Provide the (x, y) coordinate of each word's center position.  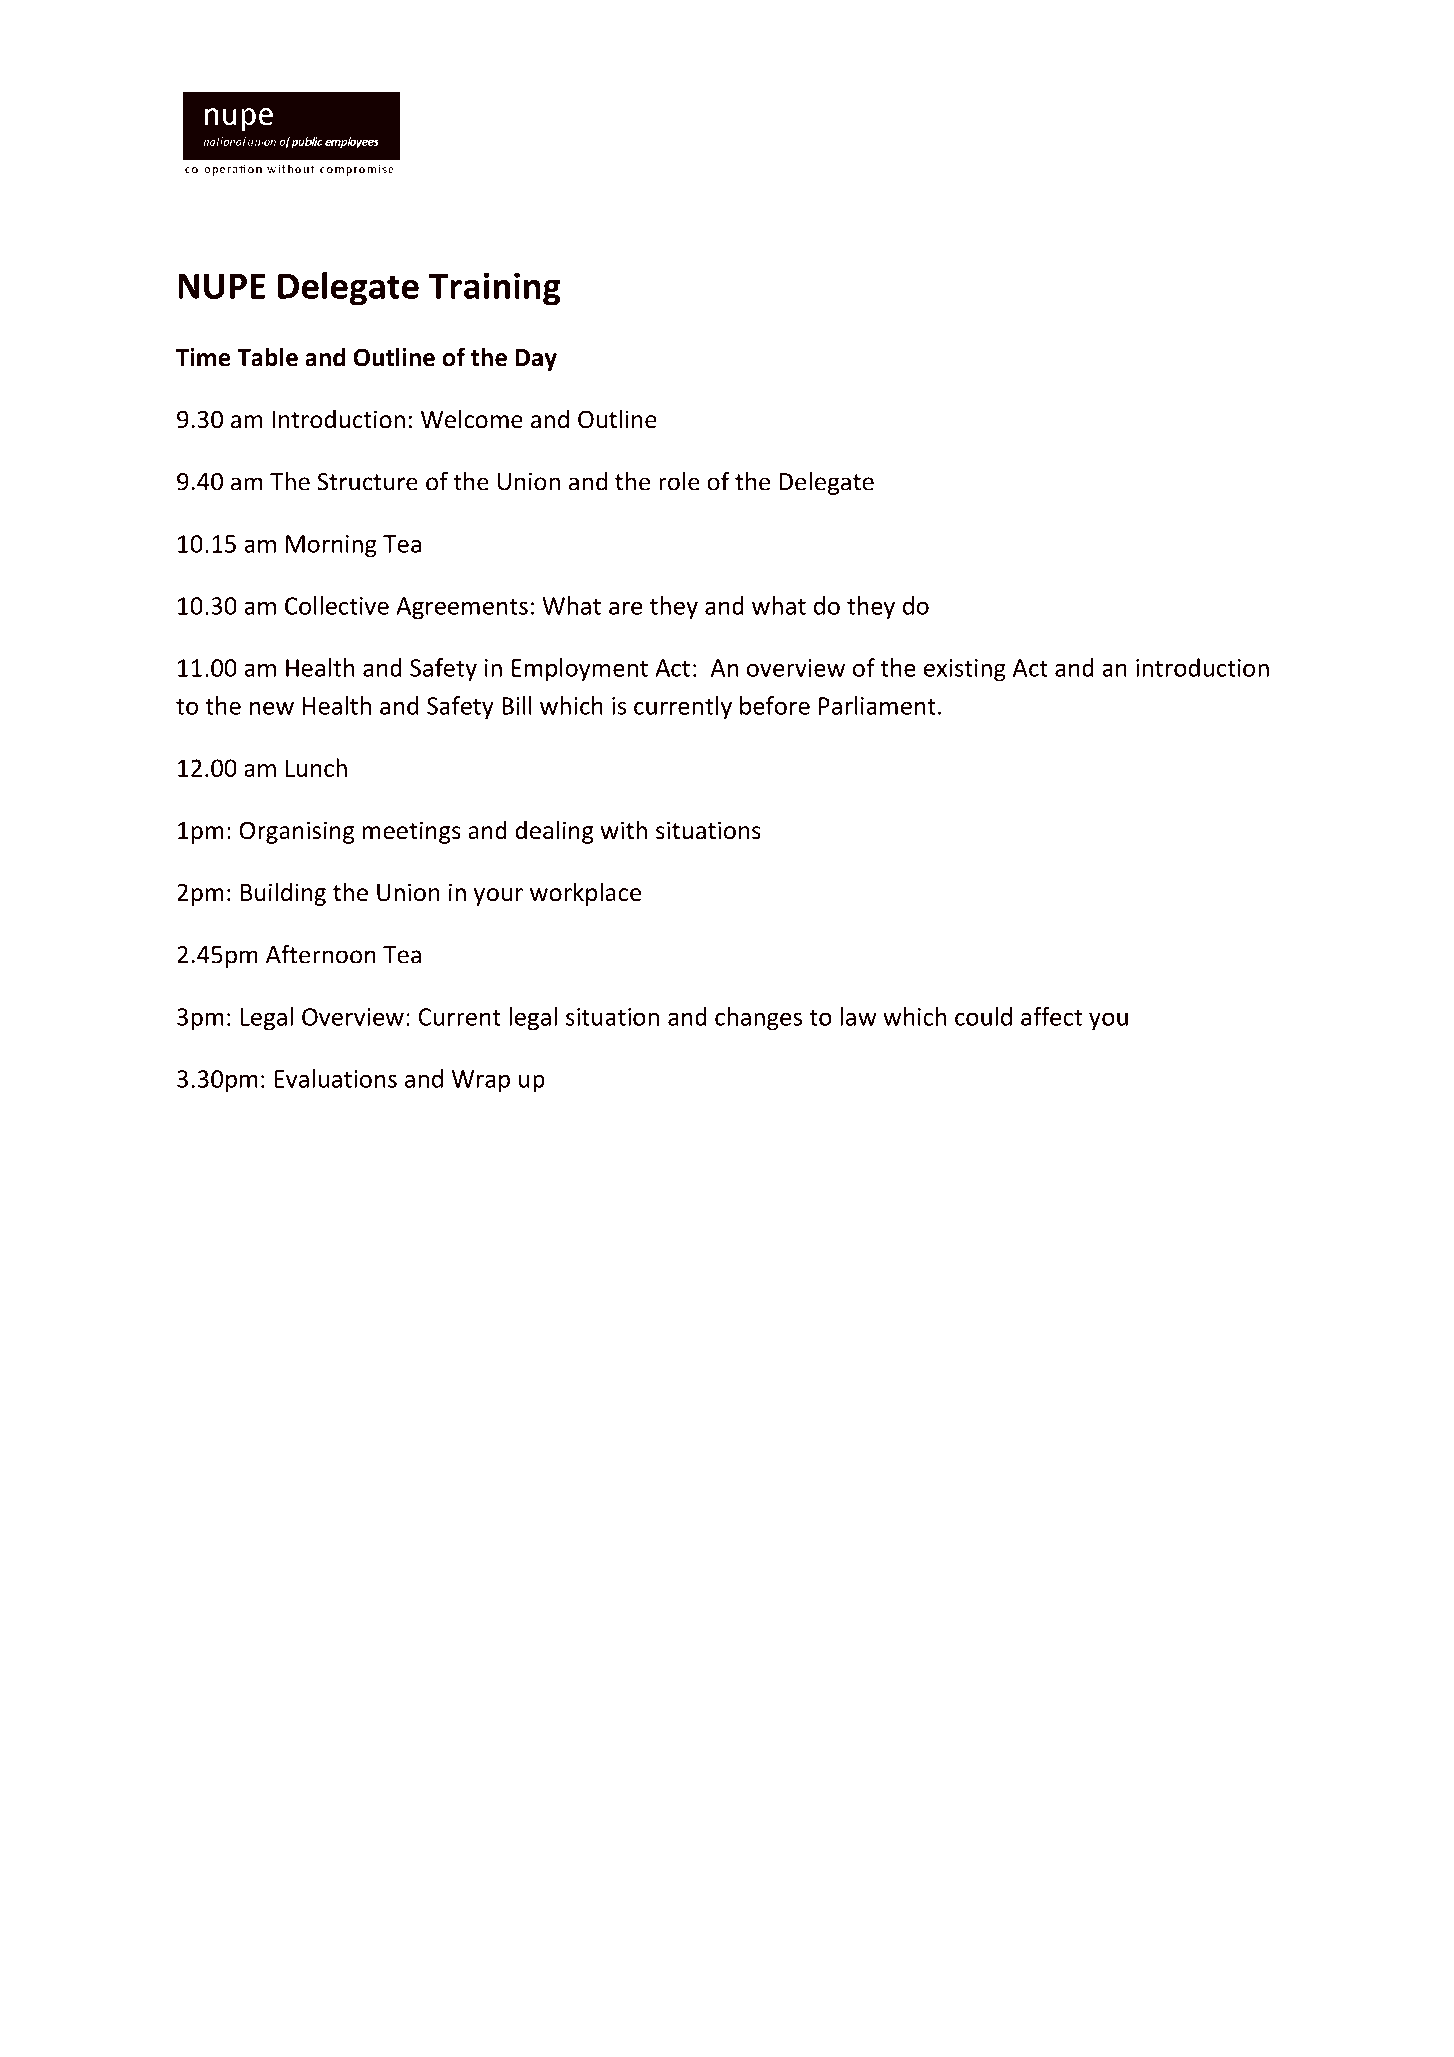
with (624, 830)
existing (965, 670)
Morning (331, 546)
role (679, 481)
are (625, 608)
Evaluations (335, 1078)
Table (267, 357)
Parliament (877, 705)
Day (536, 360)
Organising (297, 832)
